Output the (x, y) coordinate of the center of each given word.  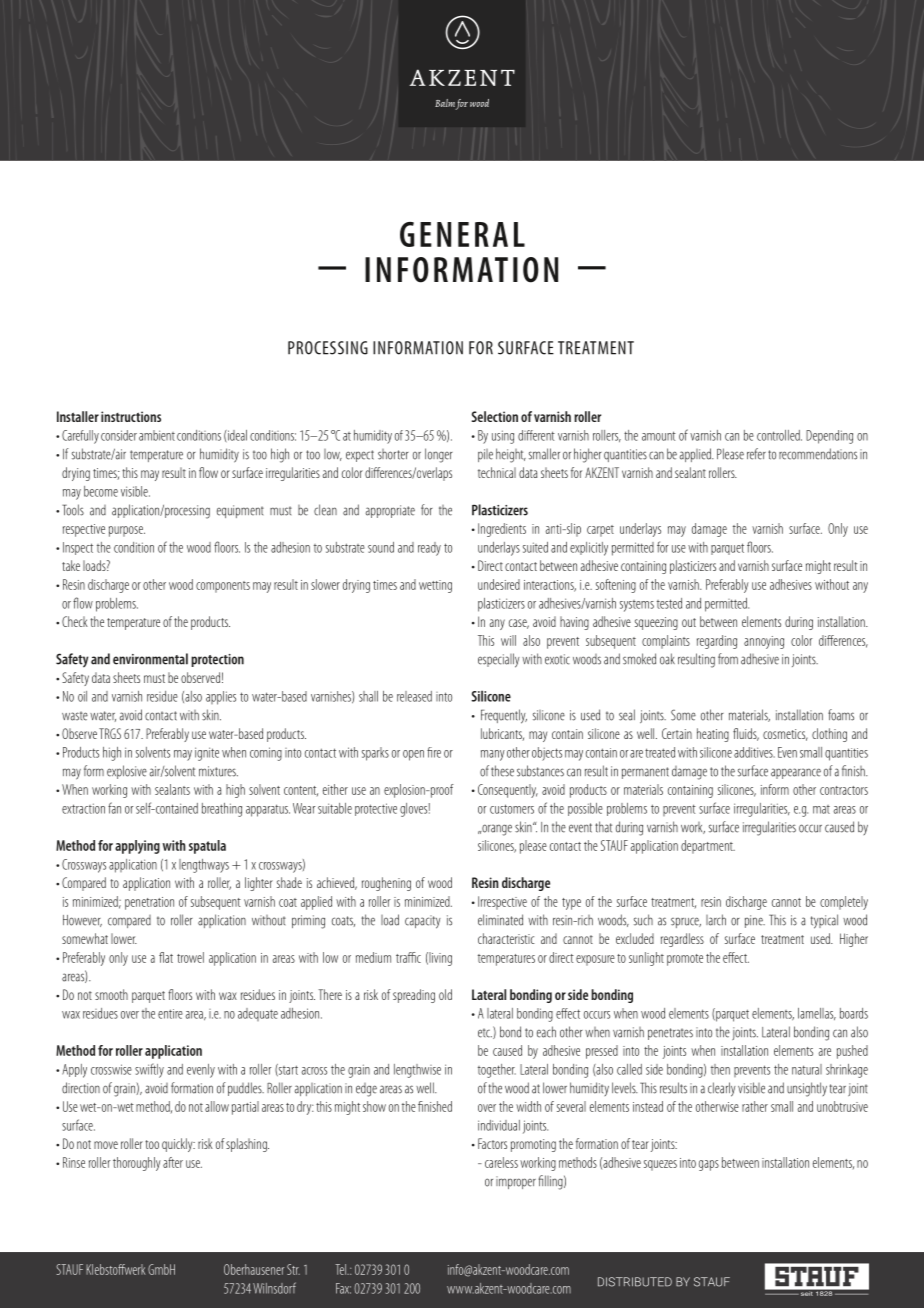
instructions (131, 416)
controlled (779, 435)
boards (854, 1013)
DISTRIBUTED (635, 1282)
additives (754, 752)
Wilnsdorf (274, 1288)
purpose (127, 531)
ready (429, 549)
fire (434, 752)
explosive (127, 772)
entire (170, 1014)
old (445, 994)
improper (516, 1182)
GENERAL (462, 234)
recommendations (818, 454)
